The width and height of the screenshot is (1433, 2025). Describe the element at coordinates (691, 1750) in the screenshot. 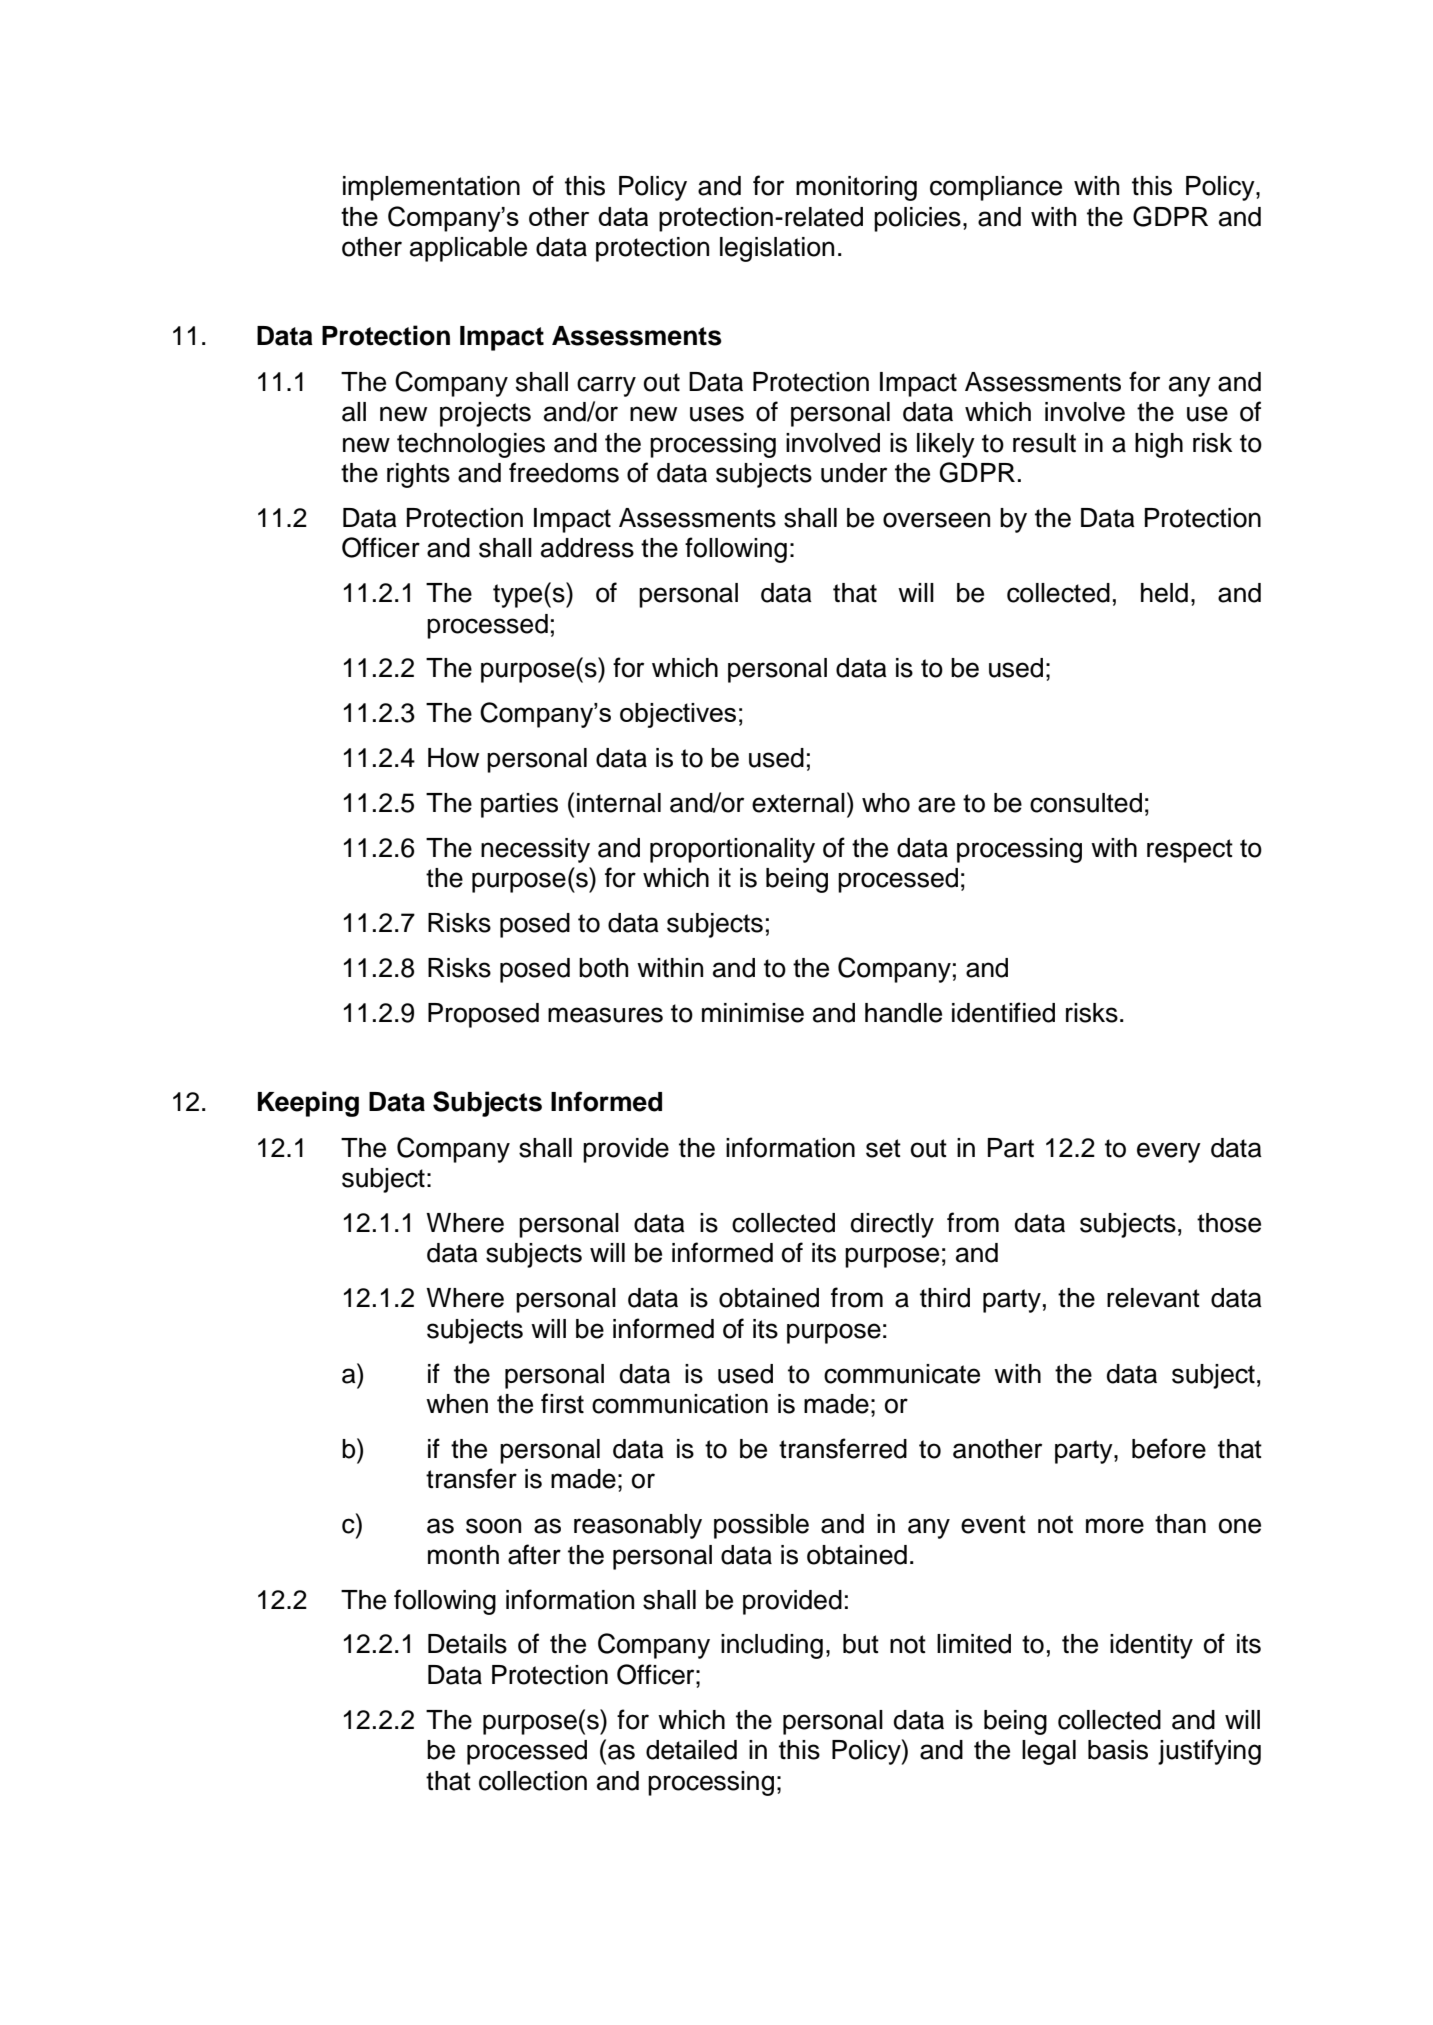

I see `detailed` at that location.
